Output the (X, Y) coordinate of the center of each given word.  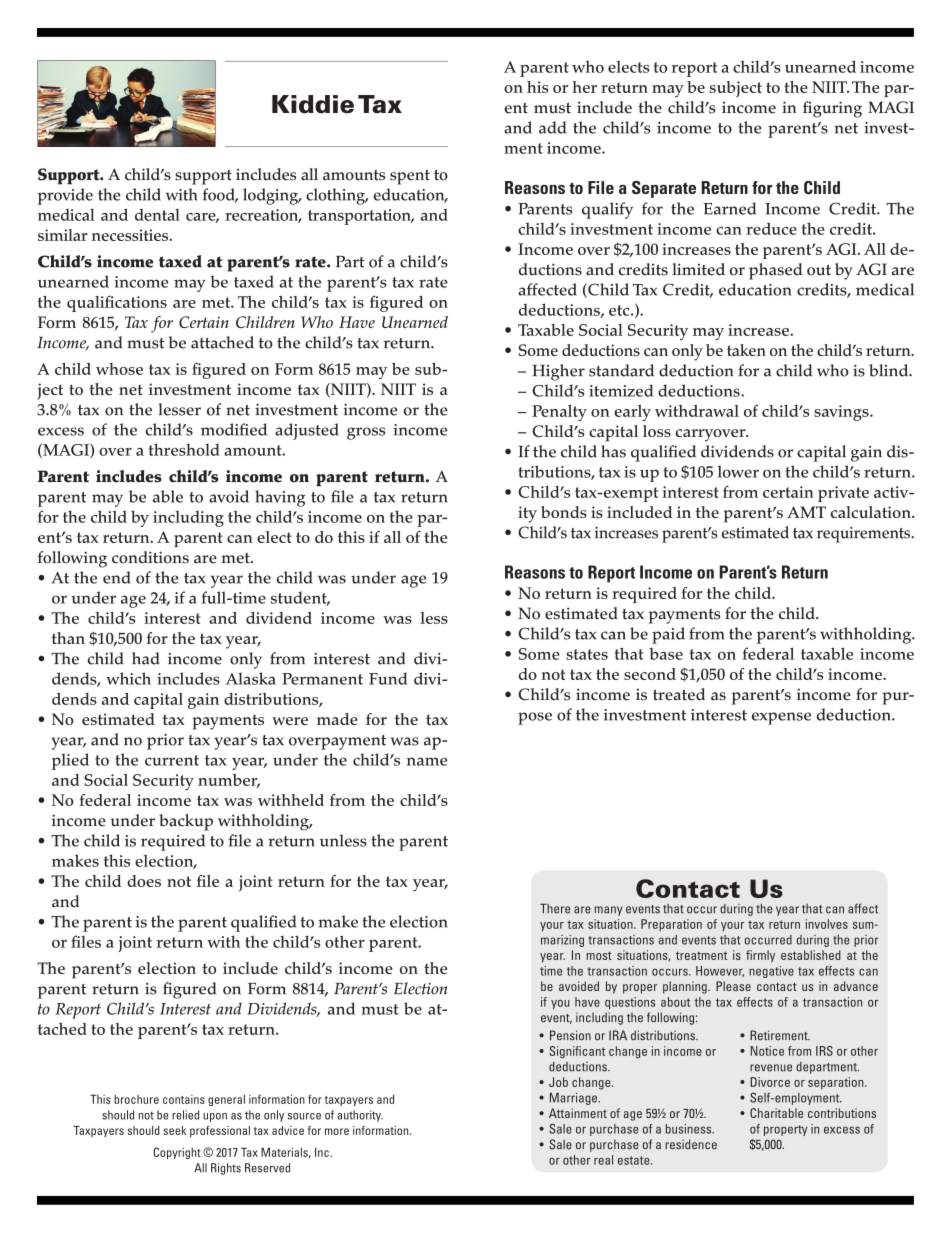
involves (827, 924)
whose (119, 369)
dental (157, 215)
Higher (559, 372)
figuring (832, 109)
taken (746, 350)
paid (668, 635)
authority (360, 1116)
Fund (388, 678)
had (146, 658)
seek (174, 1130)
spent (410, 177)
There (555, 908)
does (144, 881)
